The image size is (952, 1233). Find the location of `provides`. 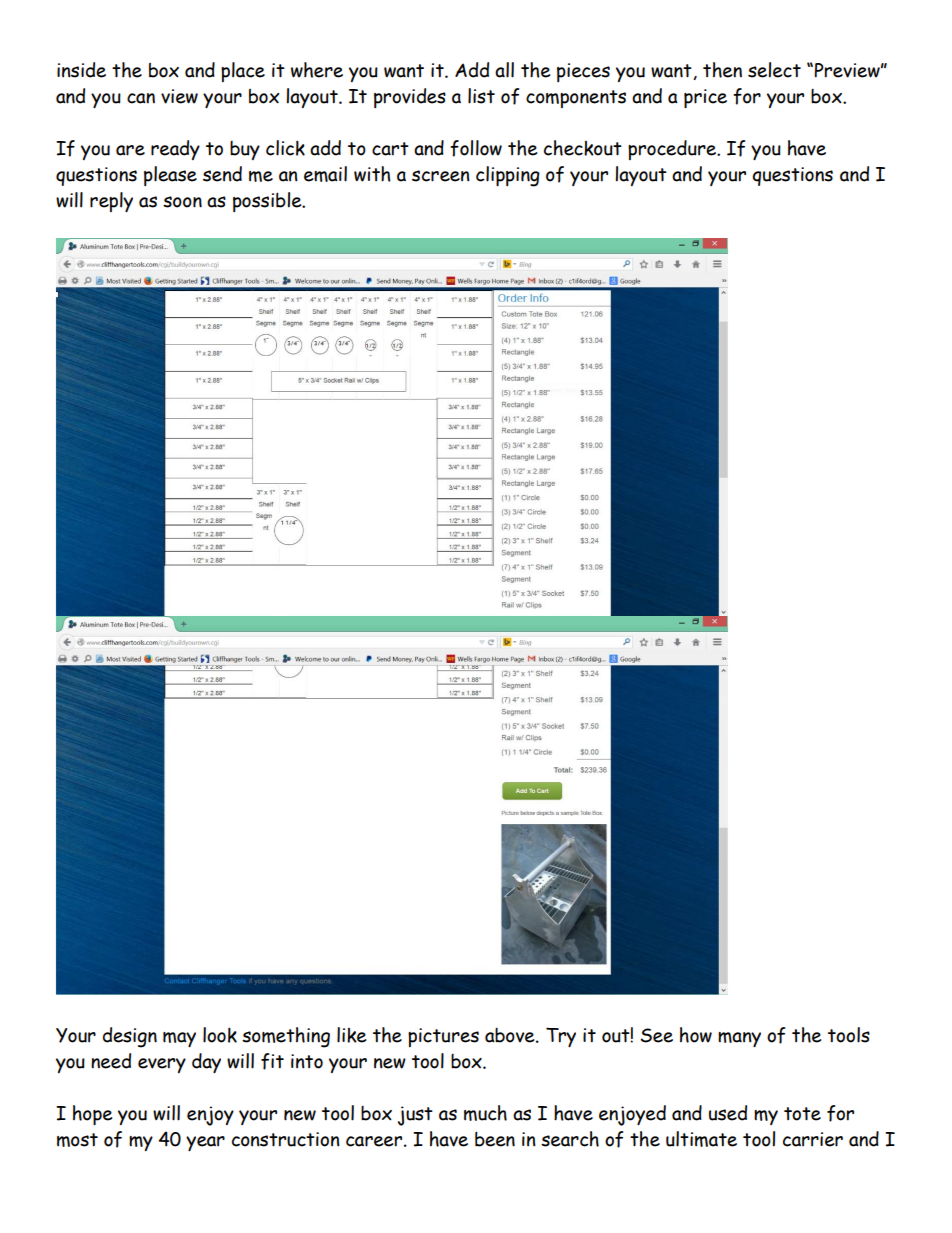

provides is located at coordinates (410, 98).
